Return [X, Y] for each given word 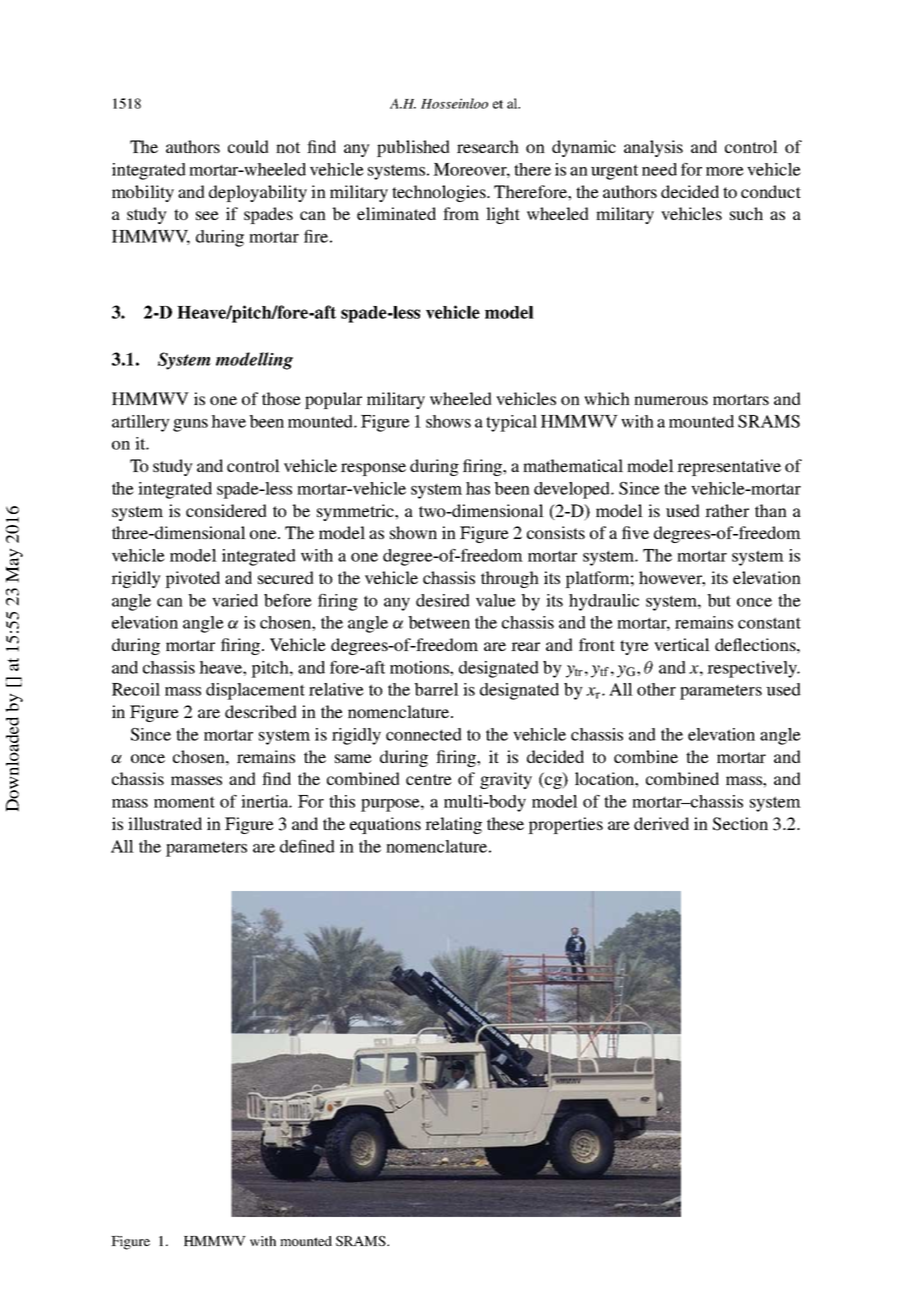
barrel [436, 689]
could [248, 146]
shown [413, 532]
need [659, 169]
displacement [255, 691]
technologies [440, 193]
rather [727, 510]
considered [226, 510]
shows [448, 421]
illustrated [165, 823]
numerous [671, 400]
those [281, 398]
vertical [682, 644]
